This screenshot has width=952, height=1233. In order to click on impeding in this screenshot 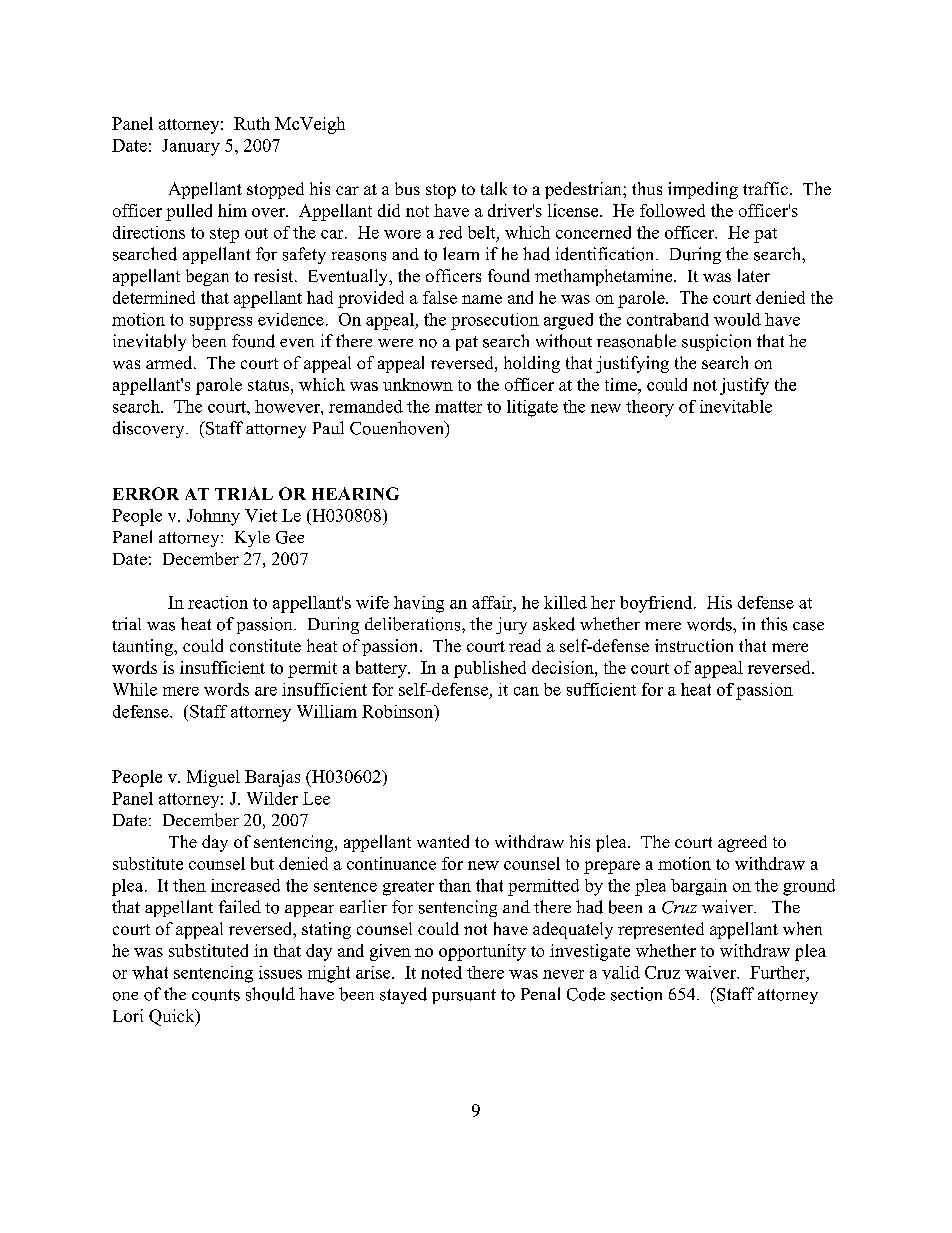, I will do `click(703, 190)`.
